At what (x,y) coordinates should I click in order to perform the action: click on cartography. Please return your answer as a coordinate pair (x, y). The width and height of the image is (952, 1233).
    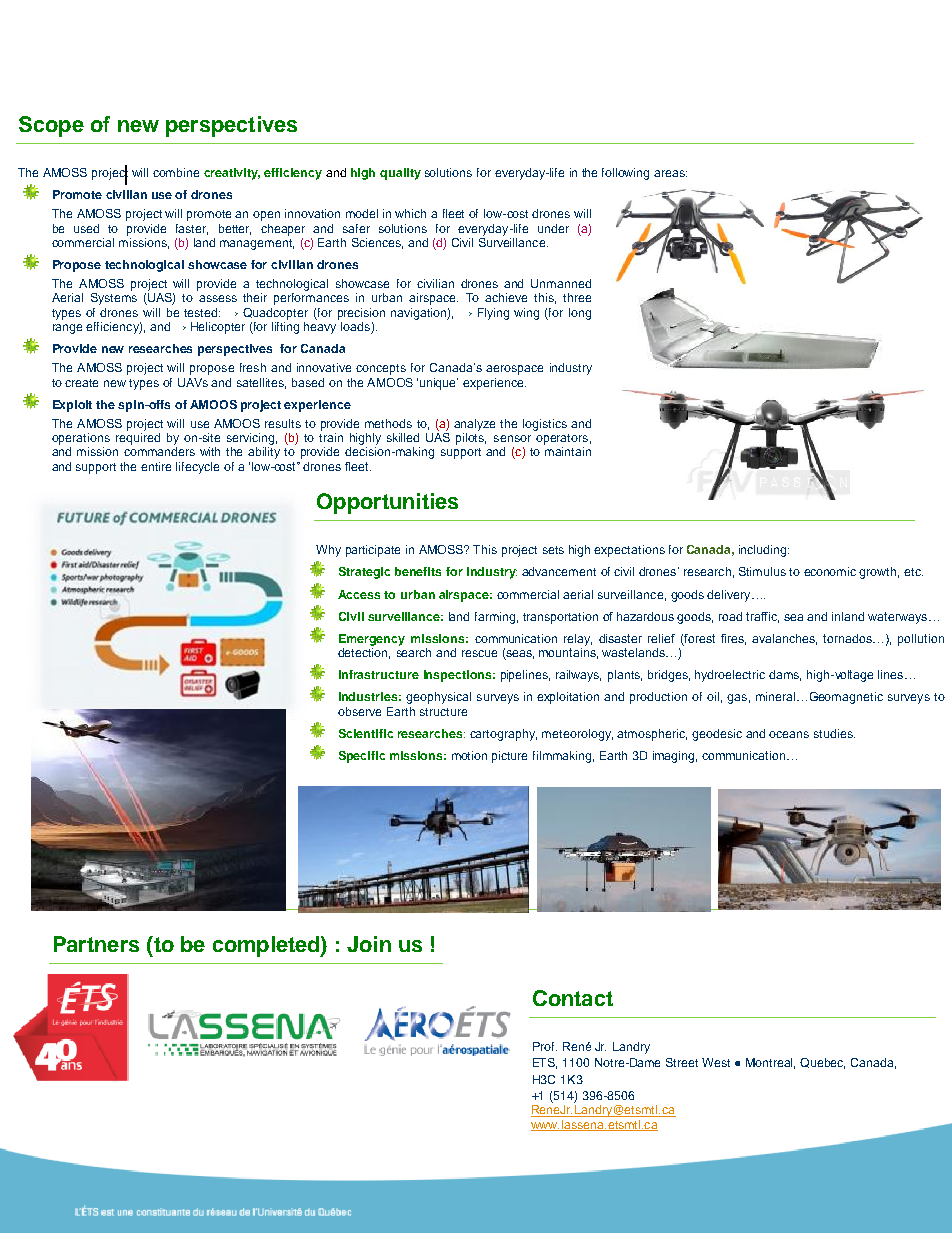
    Looking at the image, I should click on (503, 735).
